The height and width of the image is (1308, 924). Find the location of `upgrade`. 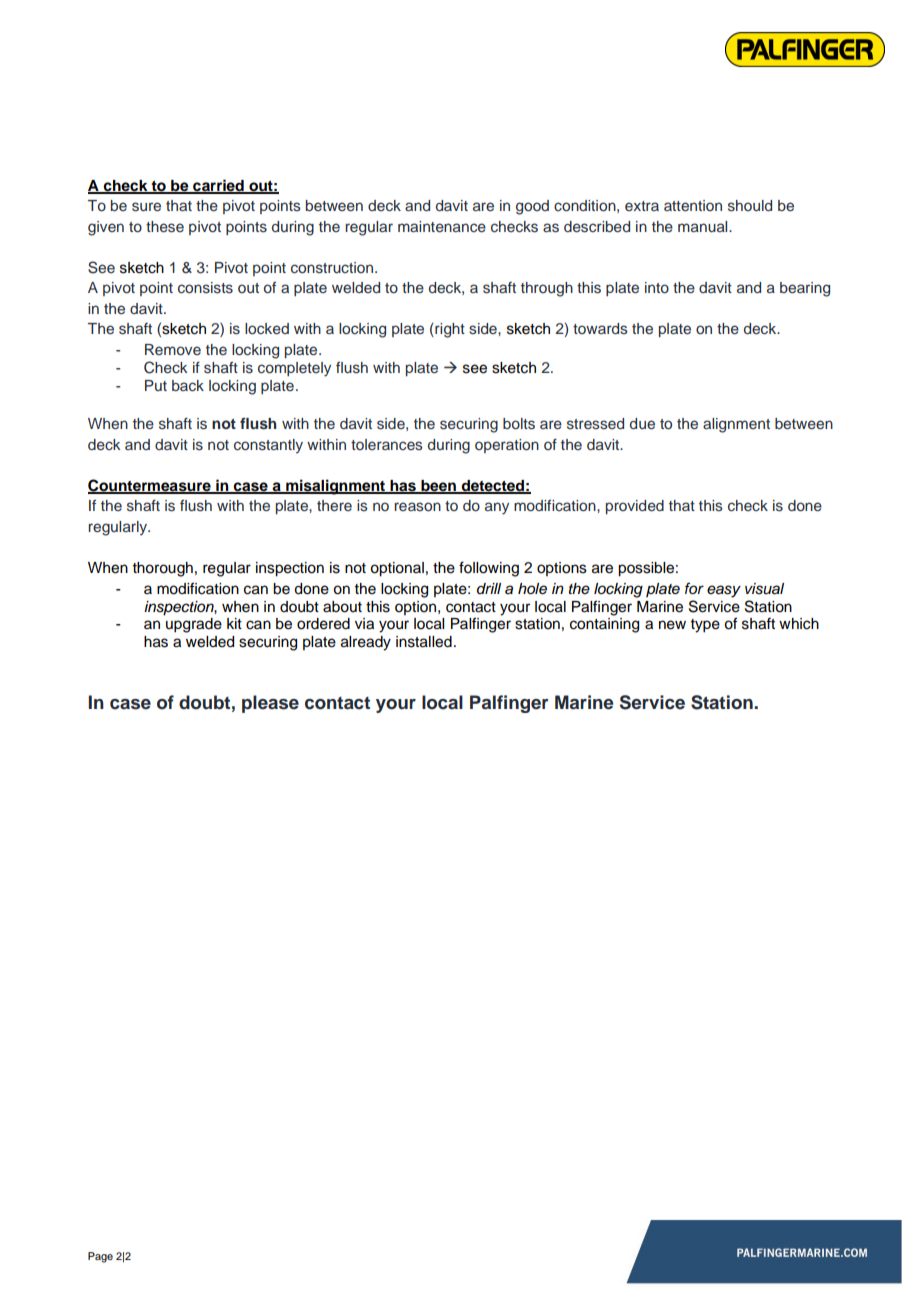

upgrade is located at coordinates (194, 625).
